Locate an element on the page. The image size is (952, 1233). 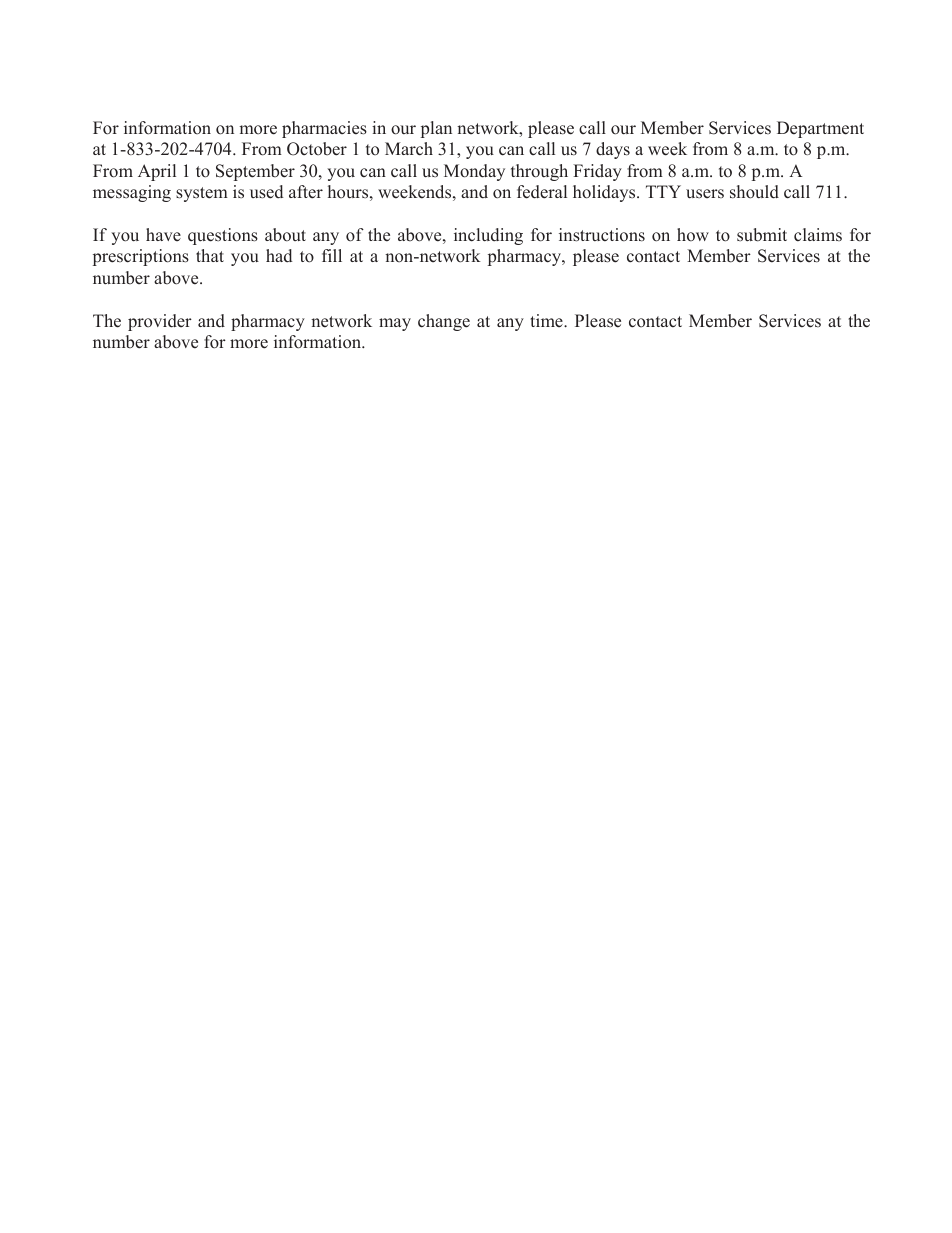
that is located at coordinates (210, 255).
